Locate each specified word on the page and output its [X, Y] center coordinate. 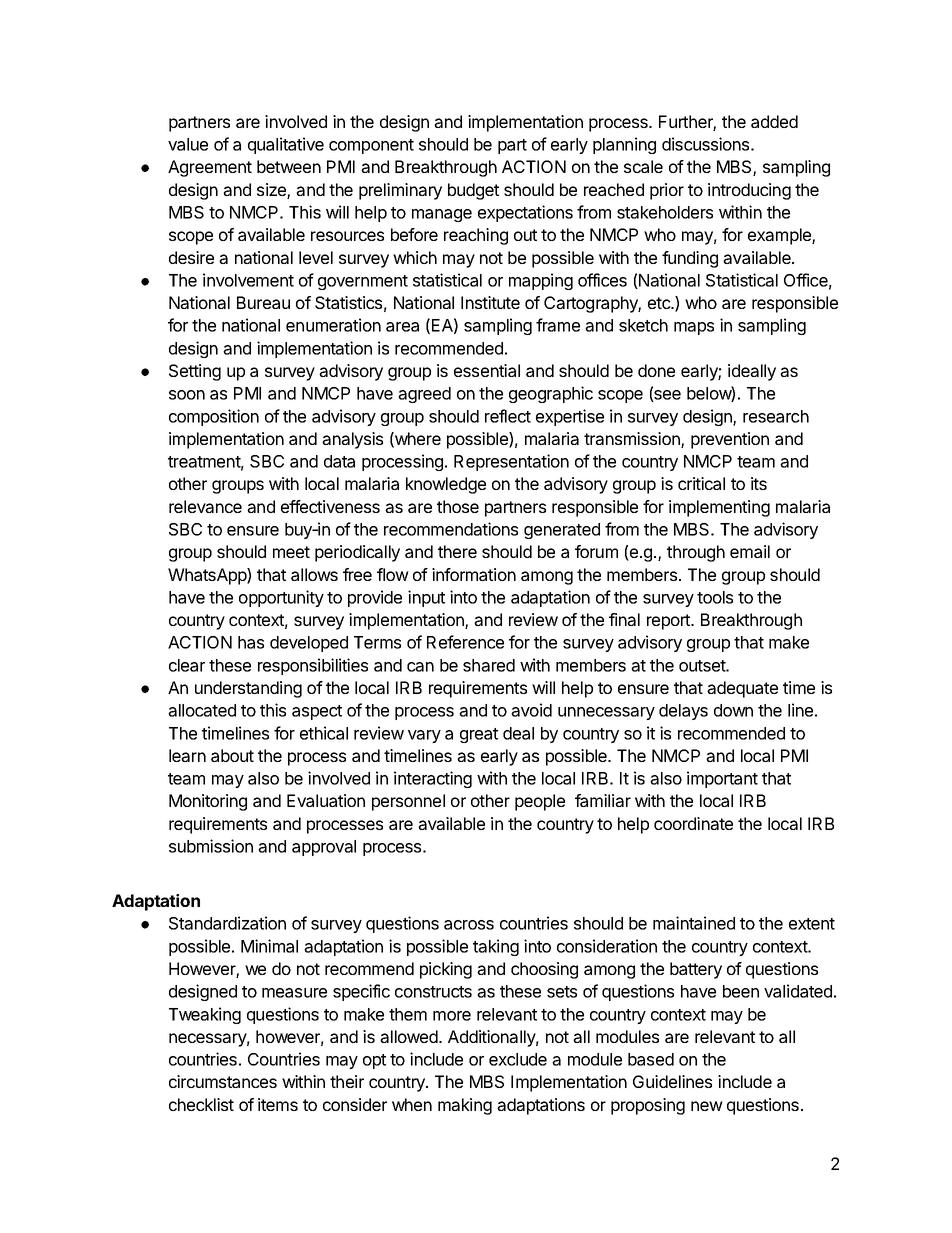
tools [715, 597]
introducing [749, 191]
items [278, 1104]
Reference [465, 642]
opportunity [281, 598]
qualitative [286, 145]
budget [473, 191]
